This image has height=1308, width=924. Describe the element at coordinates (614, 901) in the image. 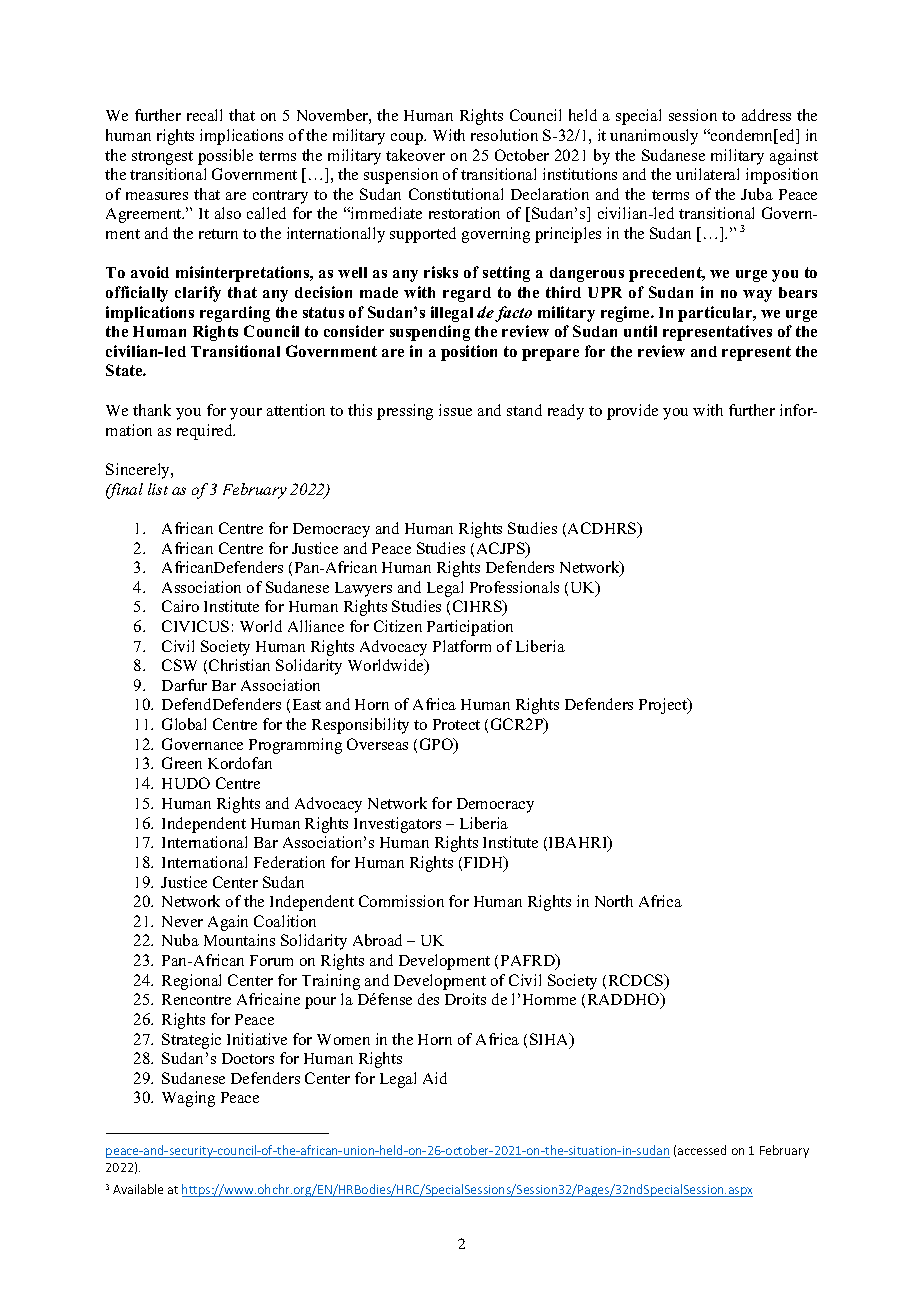

I see `North` at that location.
